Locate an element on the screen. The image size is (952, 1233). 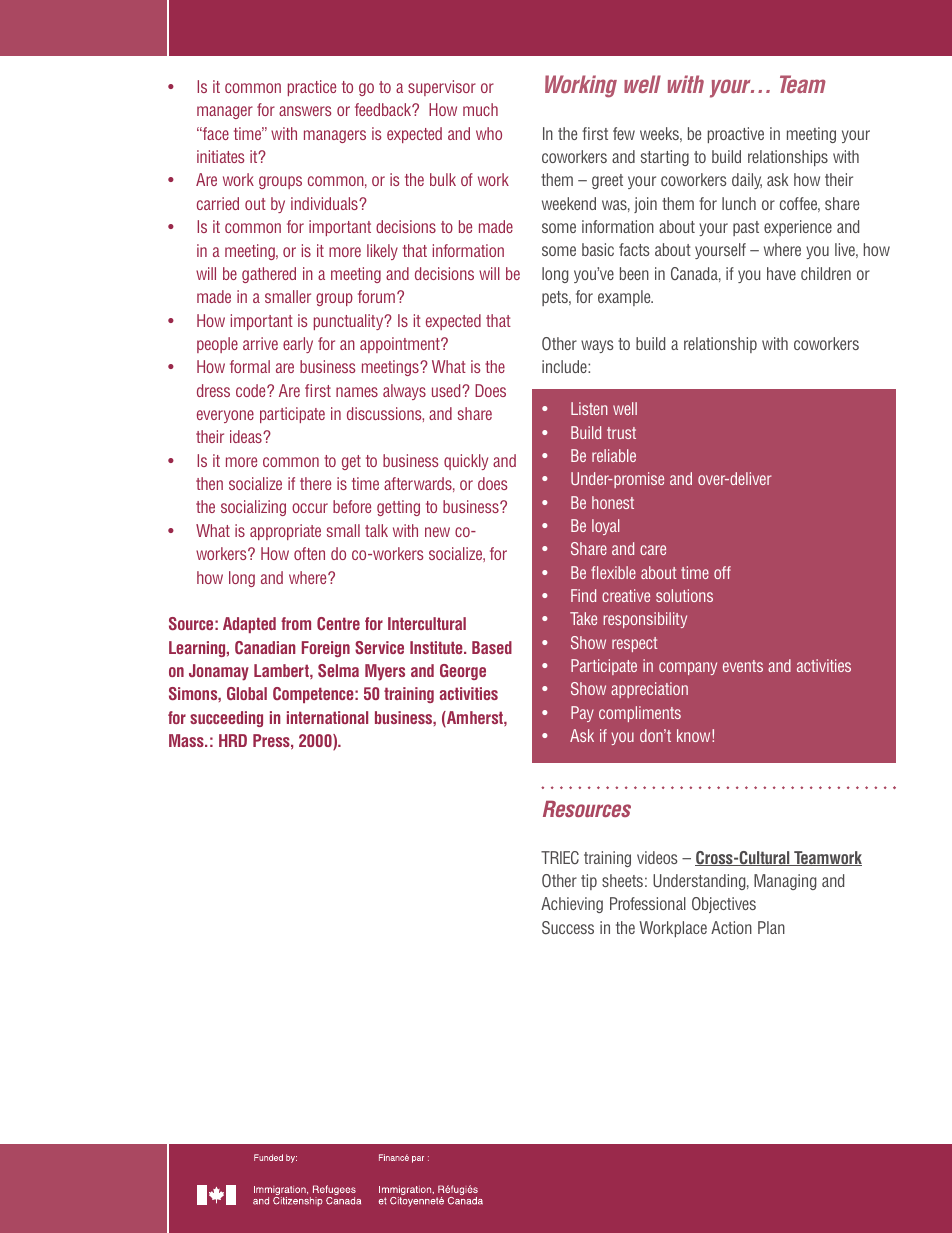
events is located at coordinates (743, 666).
